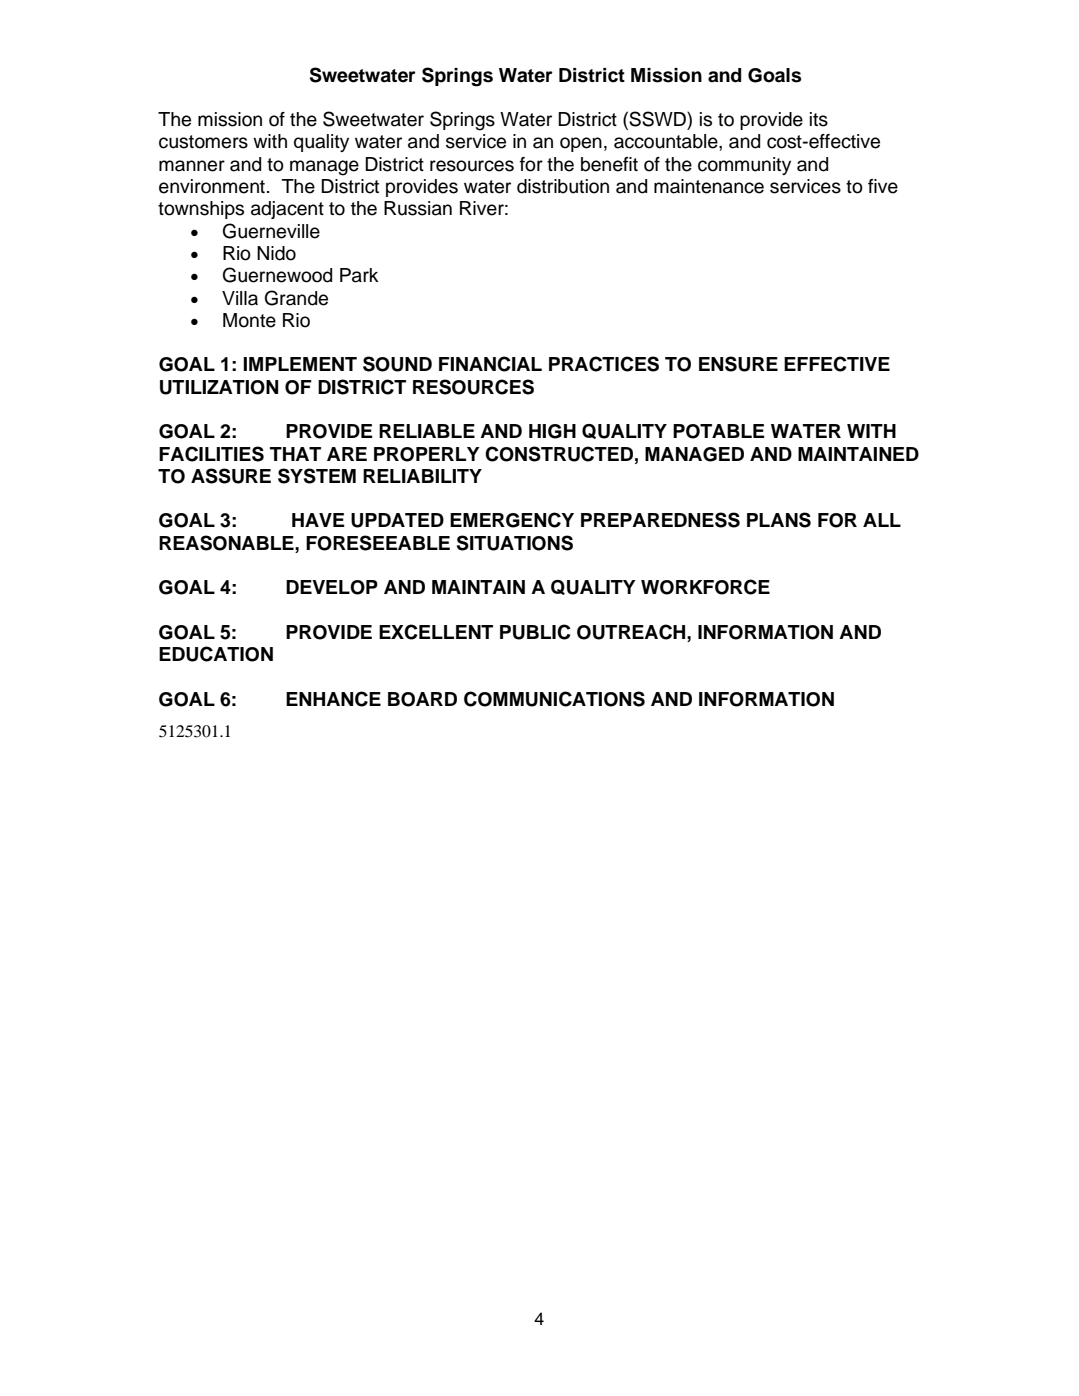  Describe the element at coordinates (359, 275) in the image. I see `Park` at that location.
